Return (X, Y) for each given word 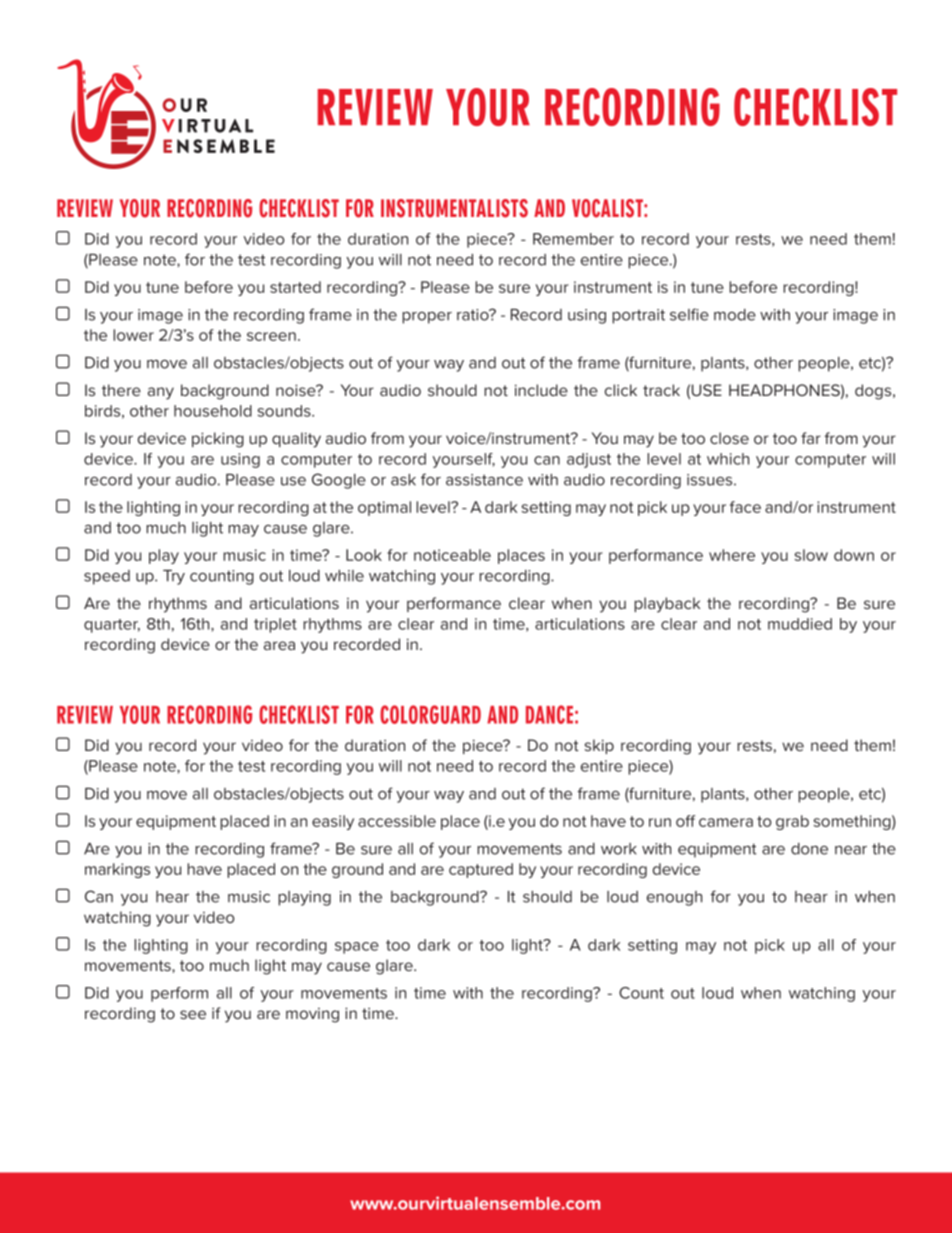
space (357, 948)
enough (674, 898)
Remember (573, 239)
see (193, 1014)
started (295, 287)
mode (735, 315)
